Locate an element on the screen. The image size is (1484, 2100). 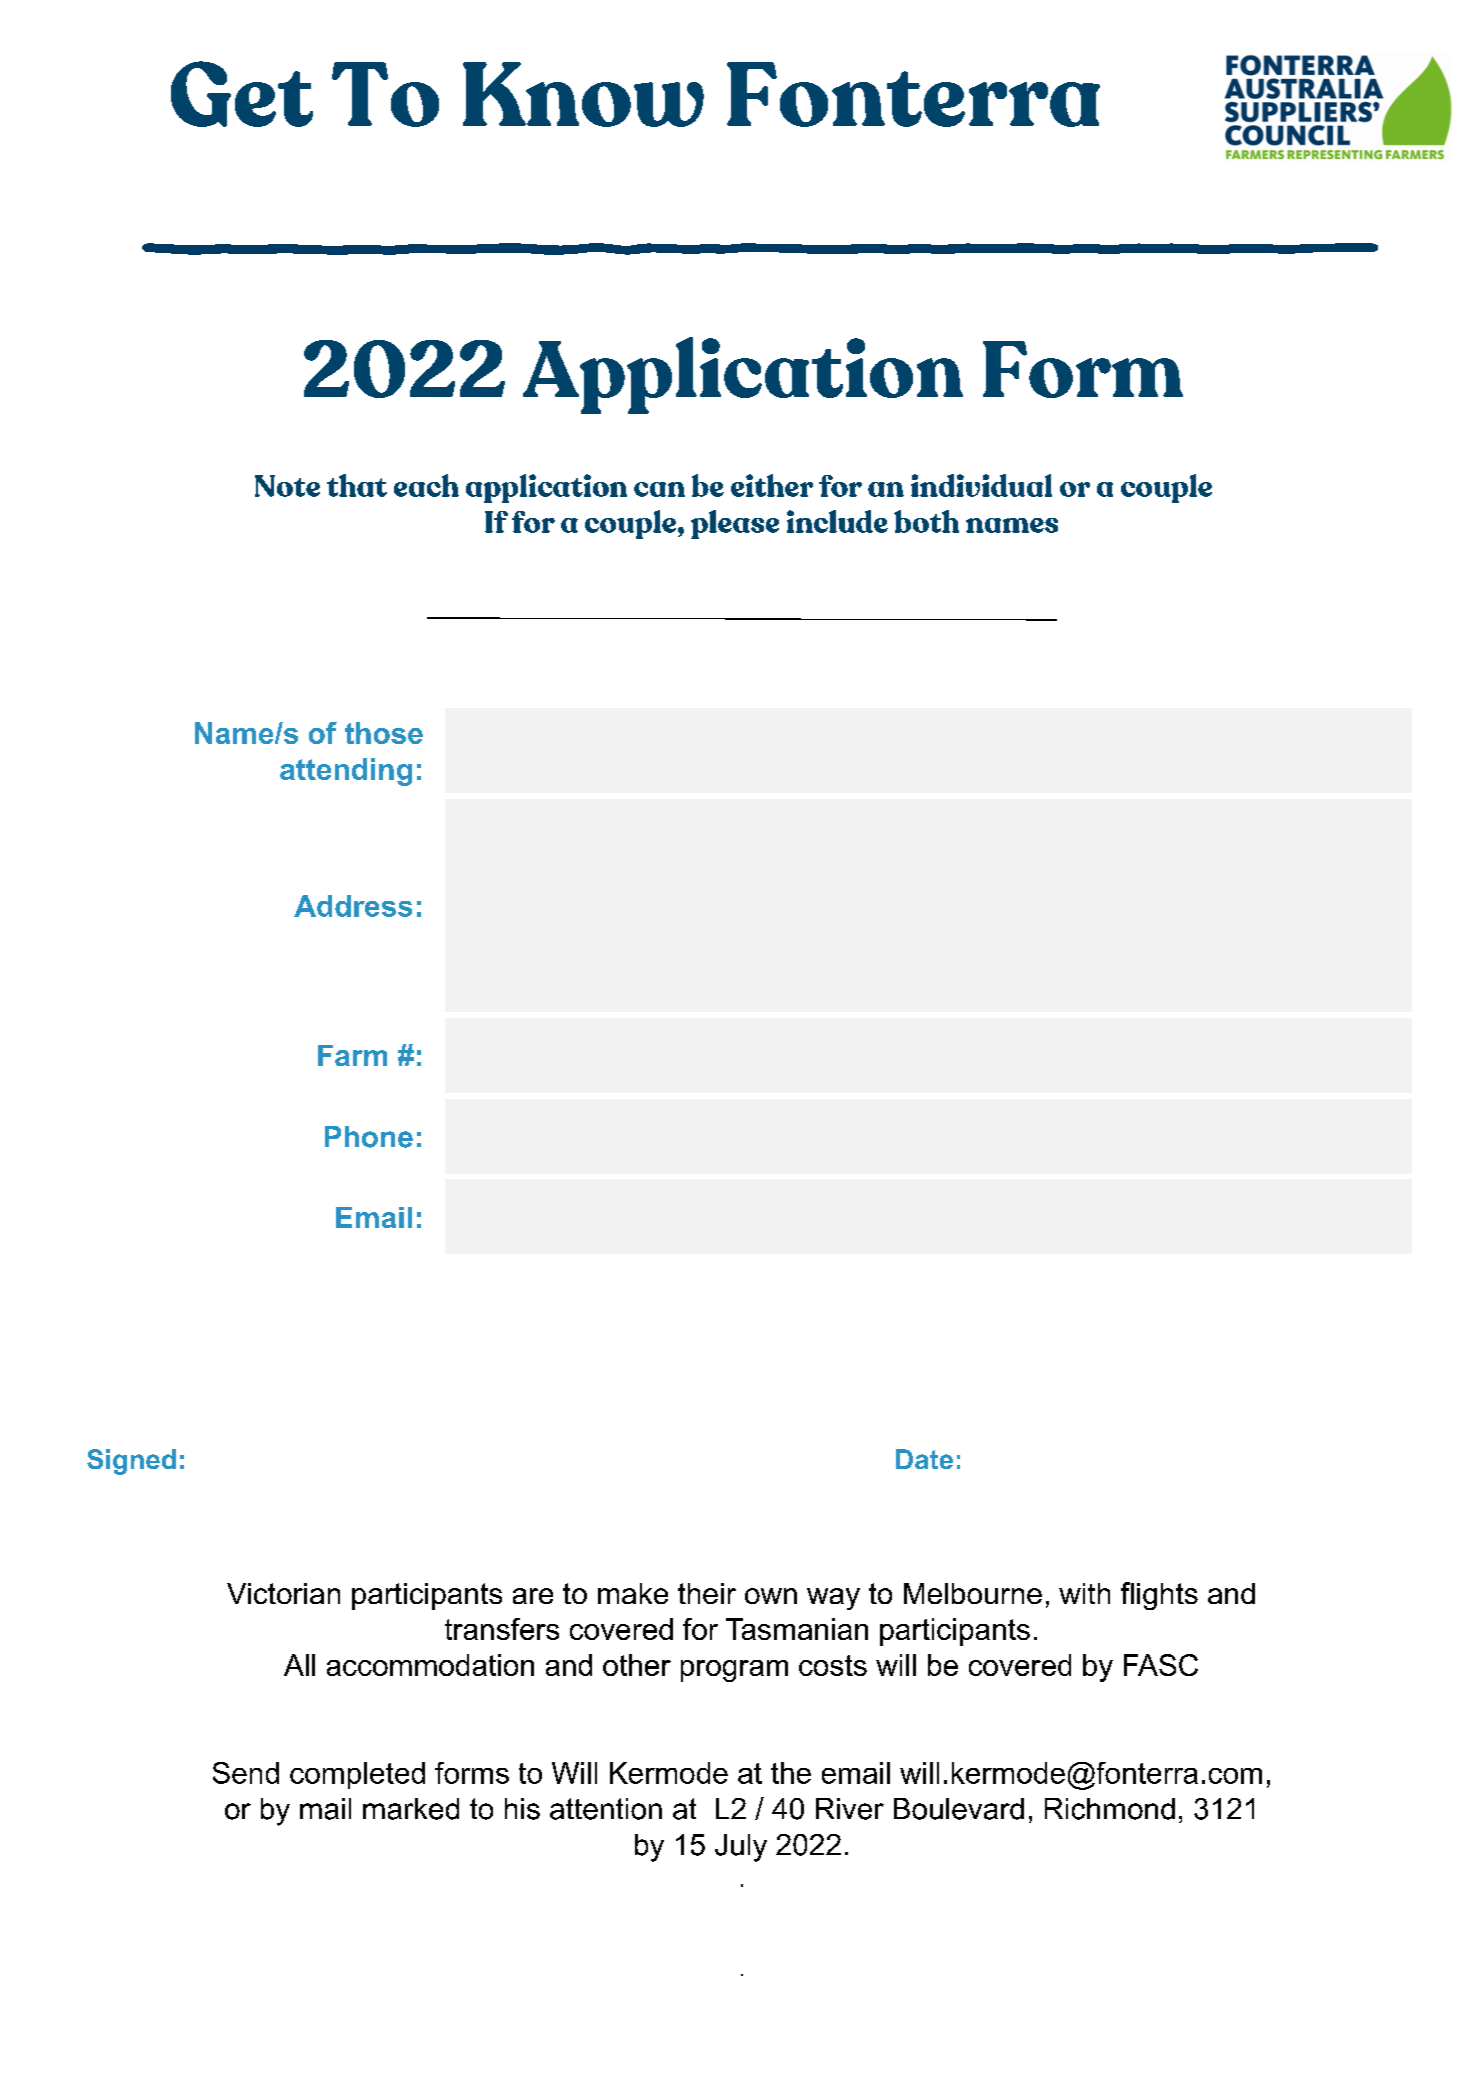
attending is located at coordinates (346, 772).
